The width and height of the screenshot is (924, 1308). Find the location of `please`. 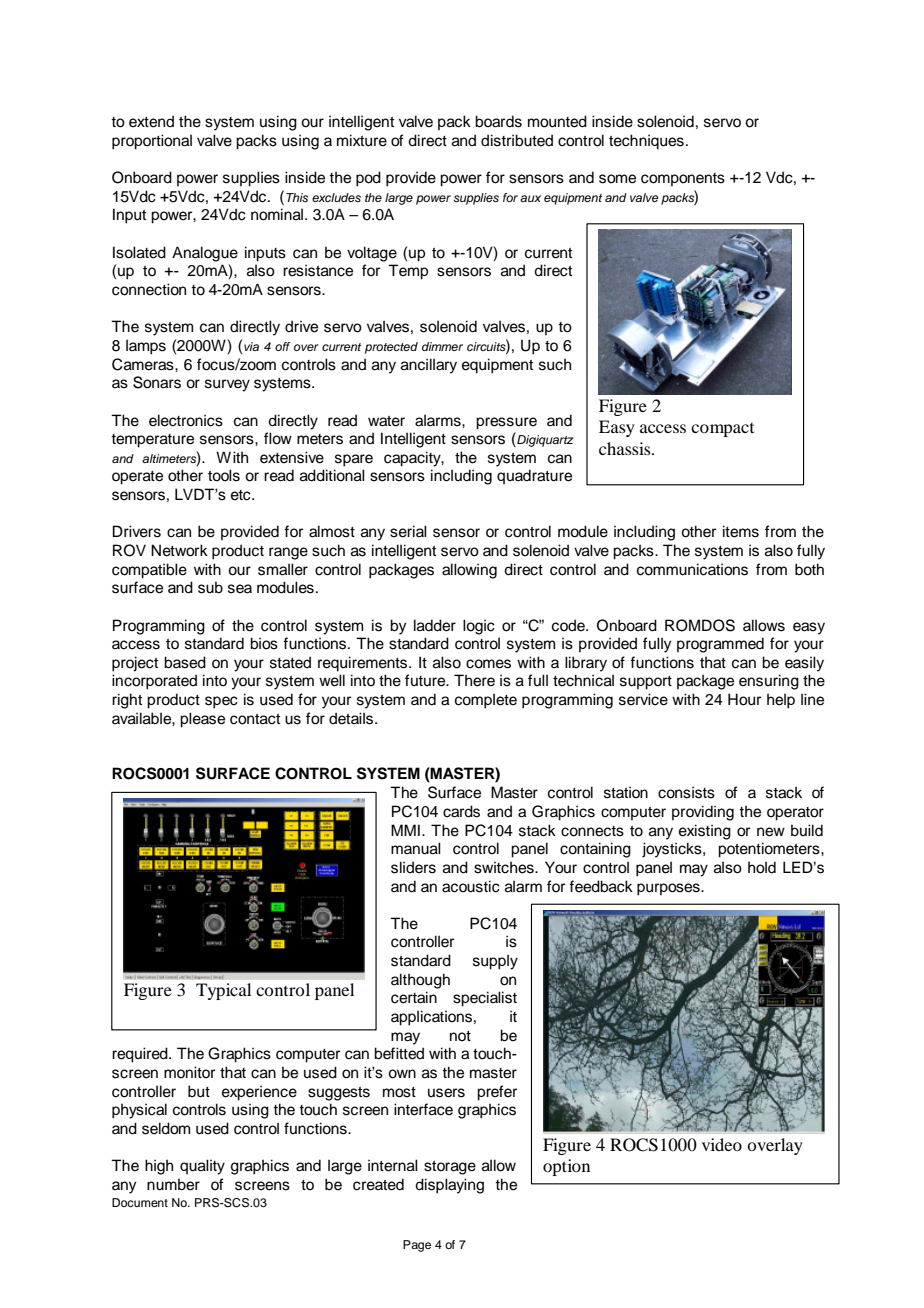

please is located at coordinates (202, 720).
